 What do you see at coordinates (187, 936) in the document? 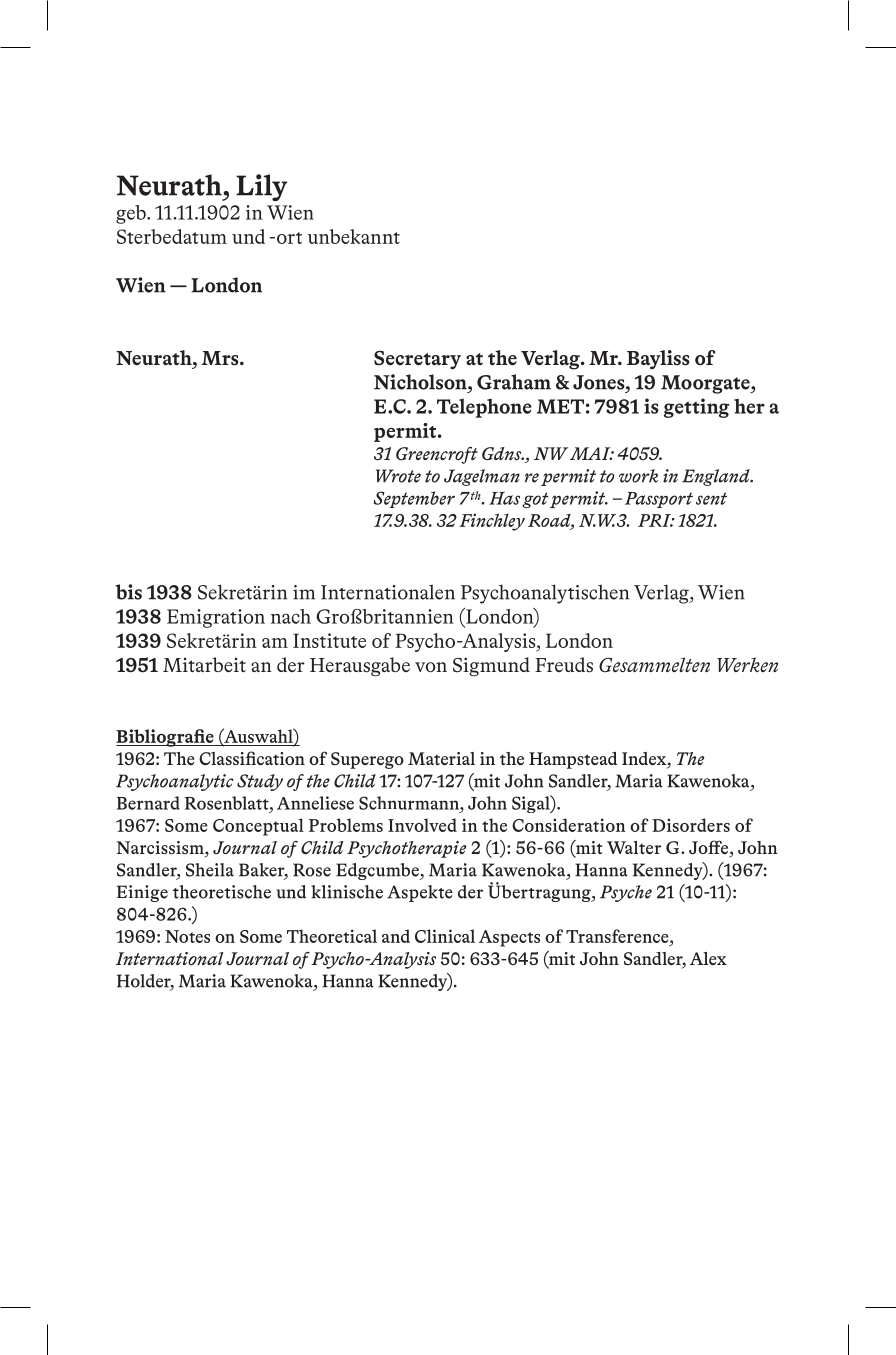
I see `Notes` at bounding box center [187, 936].
